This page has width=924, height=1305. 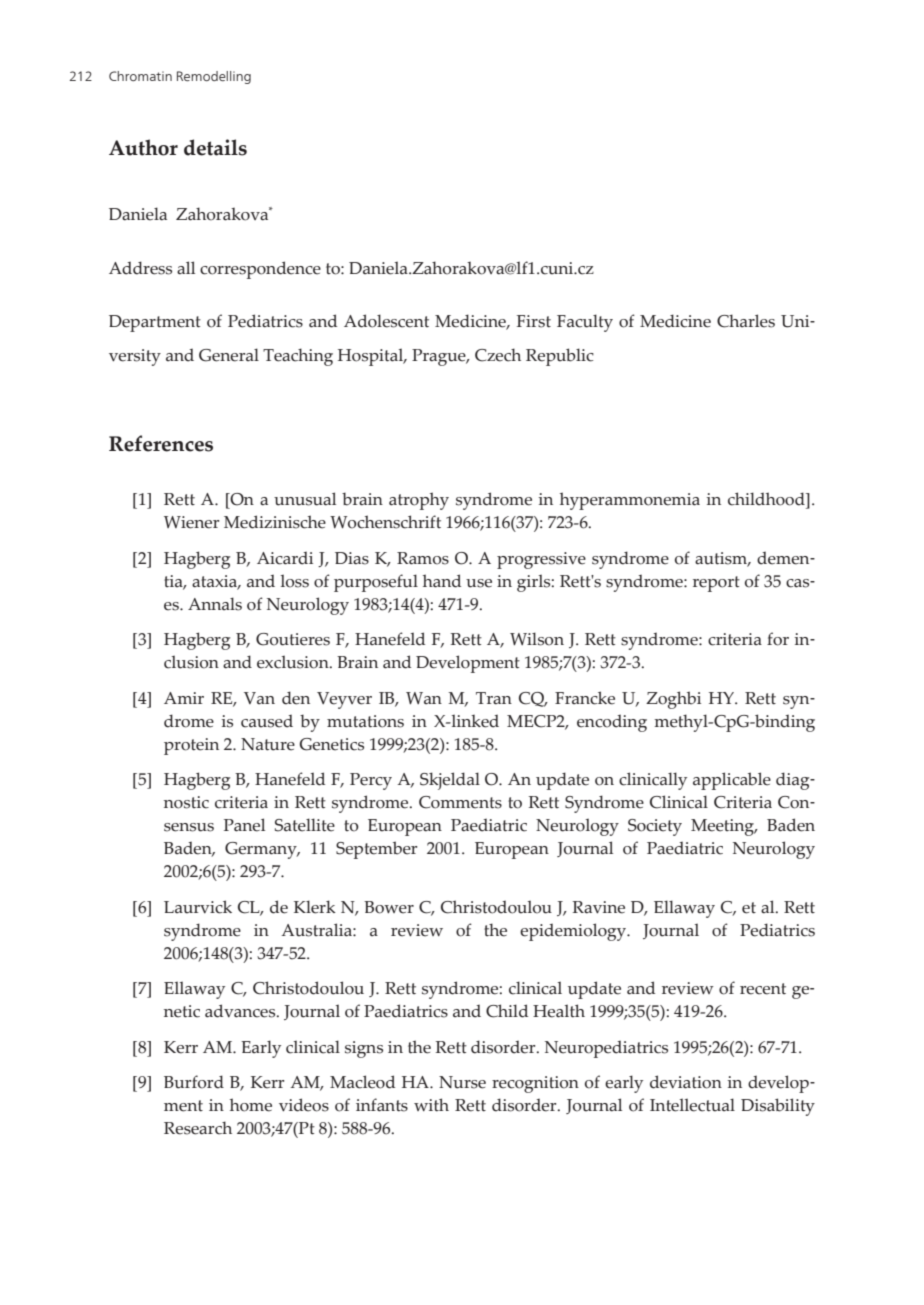 What do you see at coordinates (732, 781) in the page?
I see `applicable` at bounding box center [732, 781].
